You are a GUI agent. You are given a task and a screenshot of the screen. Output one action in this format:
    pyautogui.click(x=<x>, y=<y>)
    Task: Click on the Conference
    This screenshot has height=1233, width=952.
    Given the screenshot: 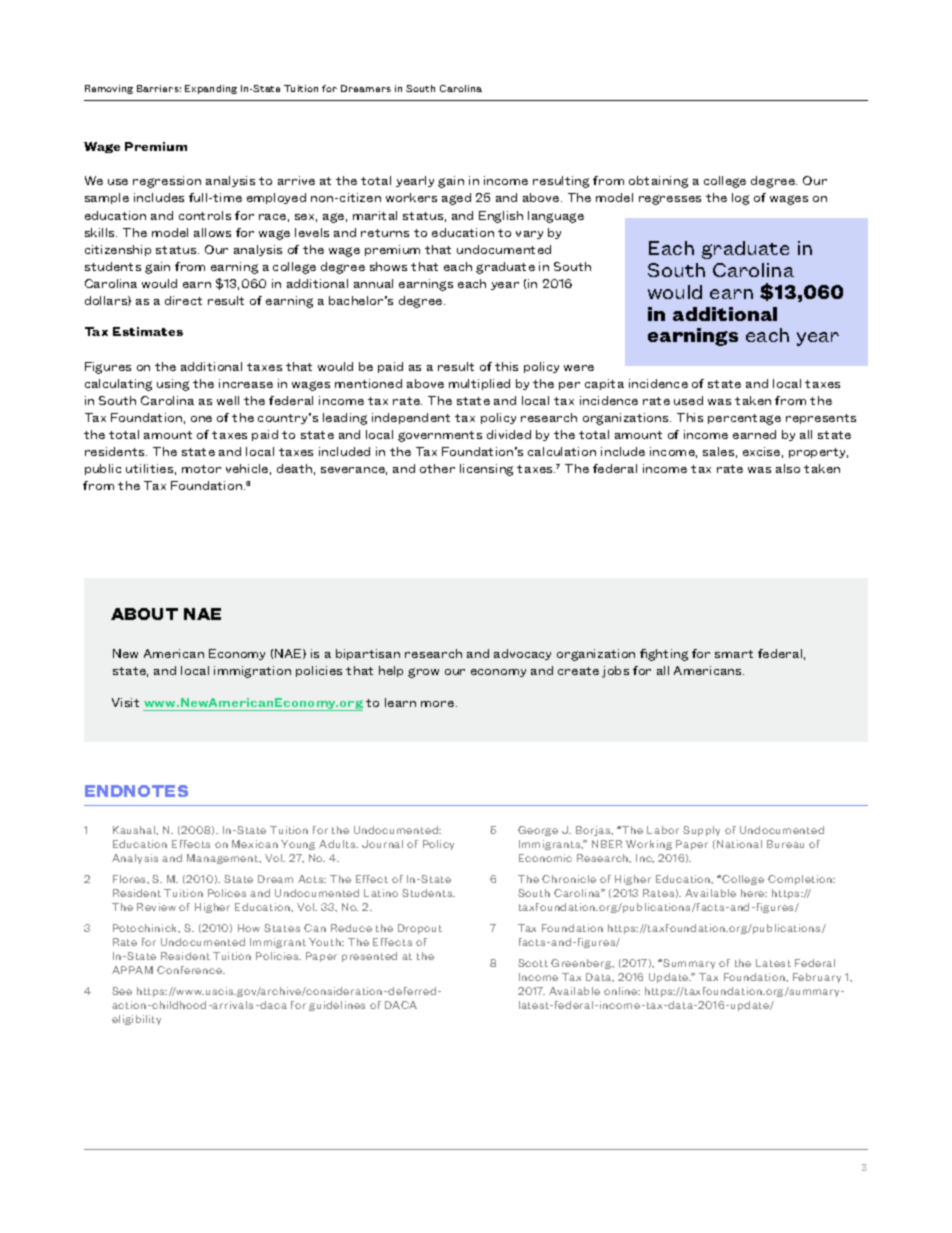 What is the action you would take?
    pyautogui.click(x=191, y=970)
